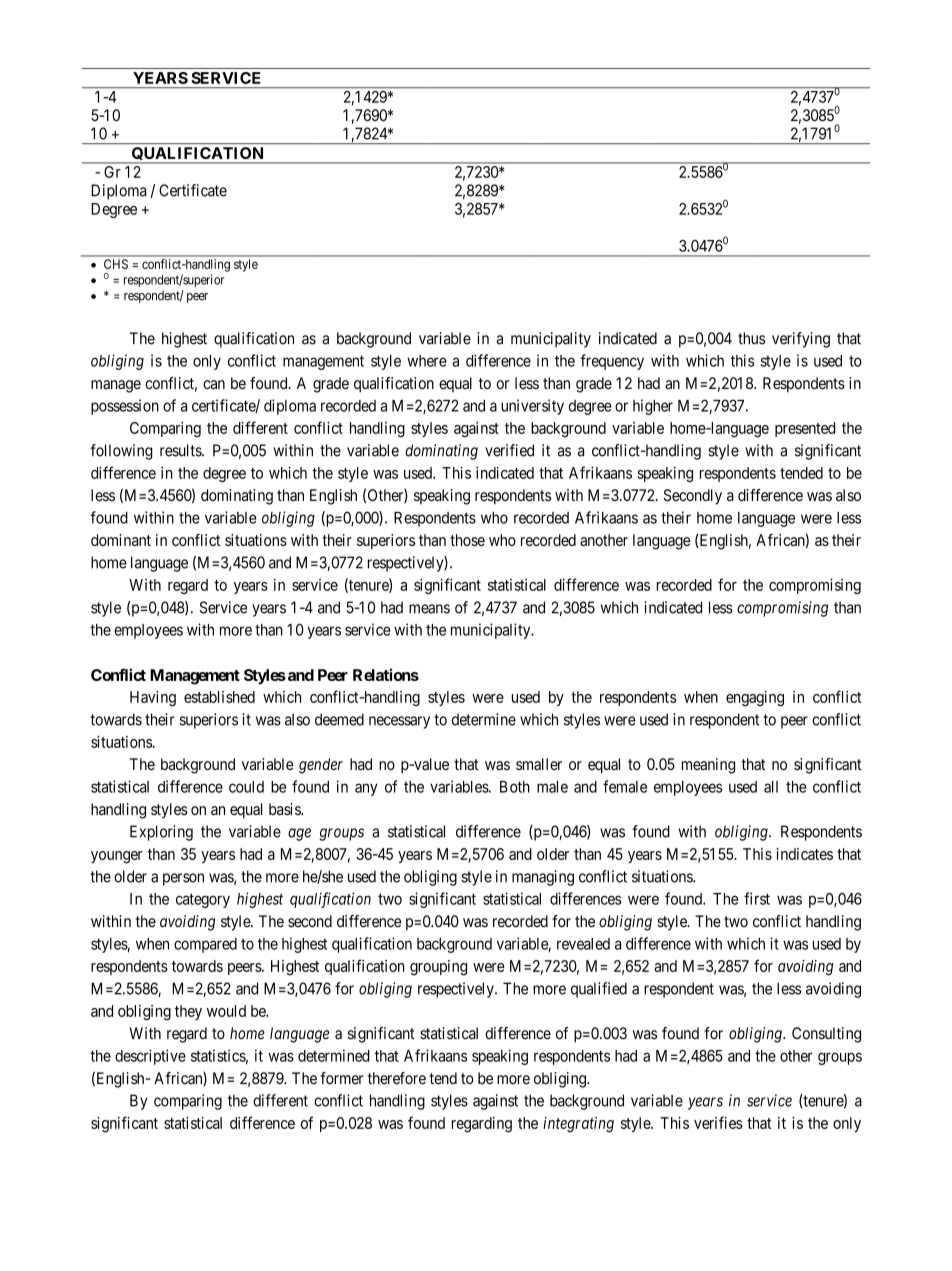  What do you see at coordinates (125, 407) in the screenshot?
I see `possession` at bounding box center [125, 407].
